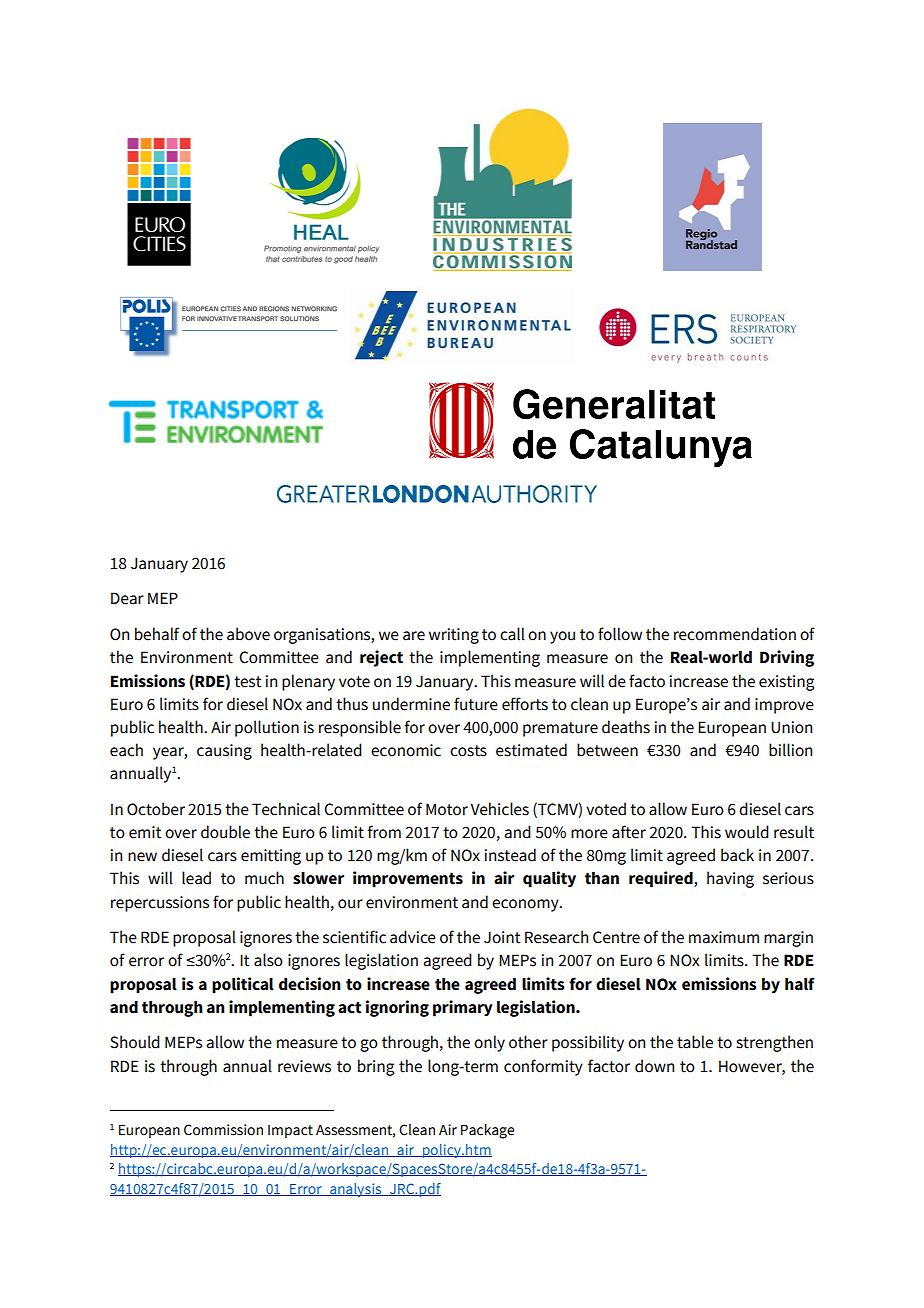 This screenshot has width=924, height=1308. What do you see at coordinates (196, 878) in the screenshot?
I see `lead` at bounding box center [196, 878].
